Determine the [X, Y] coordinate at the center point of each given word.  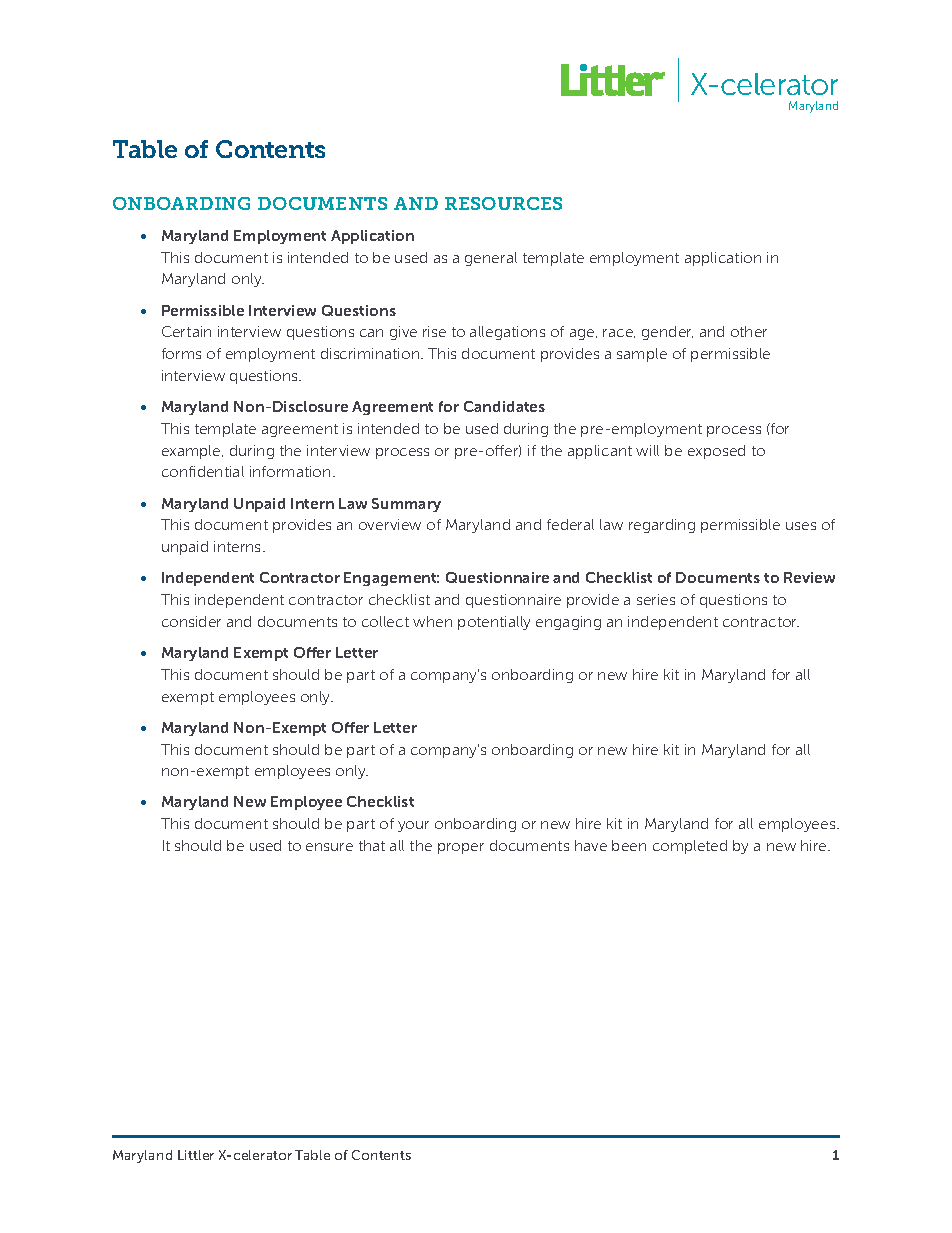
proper [461, 848]
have [591, 845]
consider [191, 621]
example [192, 452]
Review [809, 577]
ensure [329, 847]
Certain [186, 331]
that [372, 845]
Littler [196, 1155]
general [491, 259]
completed [690, 847]
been [629, 845]
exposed [716, 452]
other [749, 331]
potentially [494, 623]
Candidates [504, 406]
